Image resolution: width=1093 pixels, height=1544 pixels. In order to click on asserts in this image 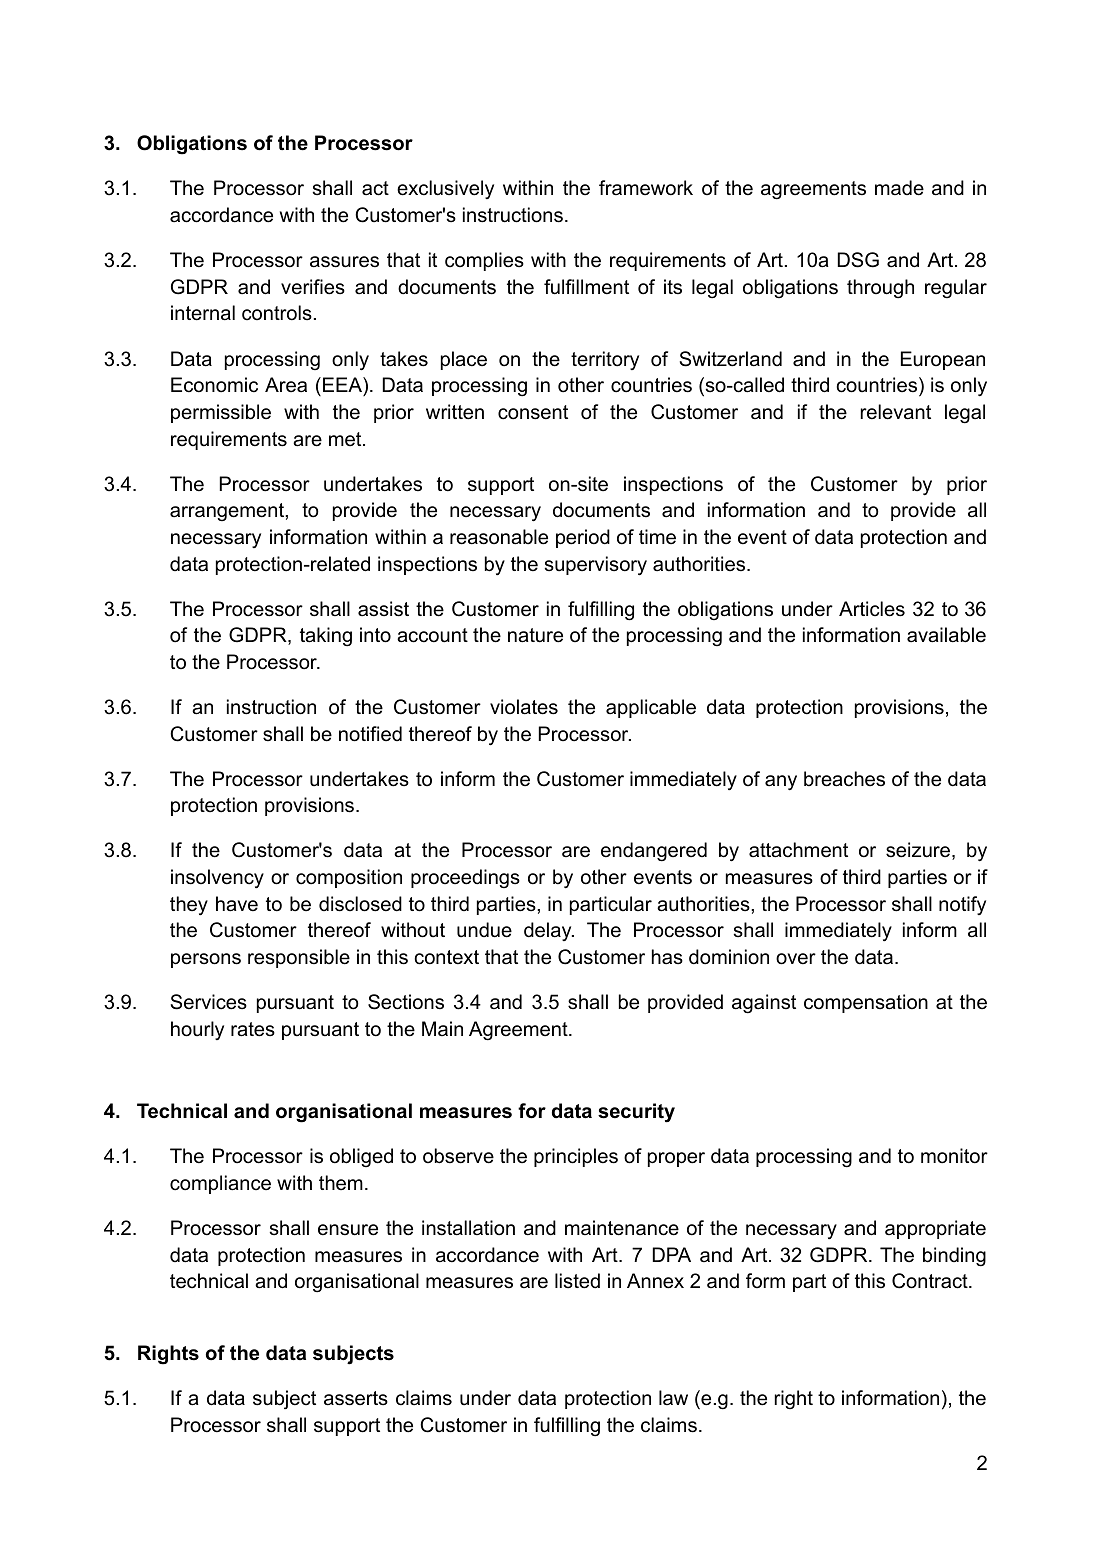, I will do `click(356, 1398)`.
